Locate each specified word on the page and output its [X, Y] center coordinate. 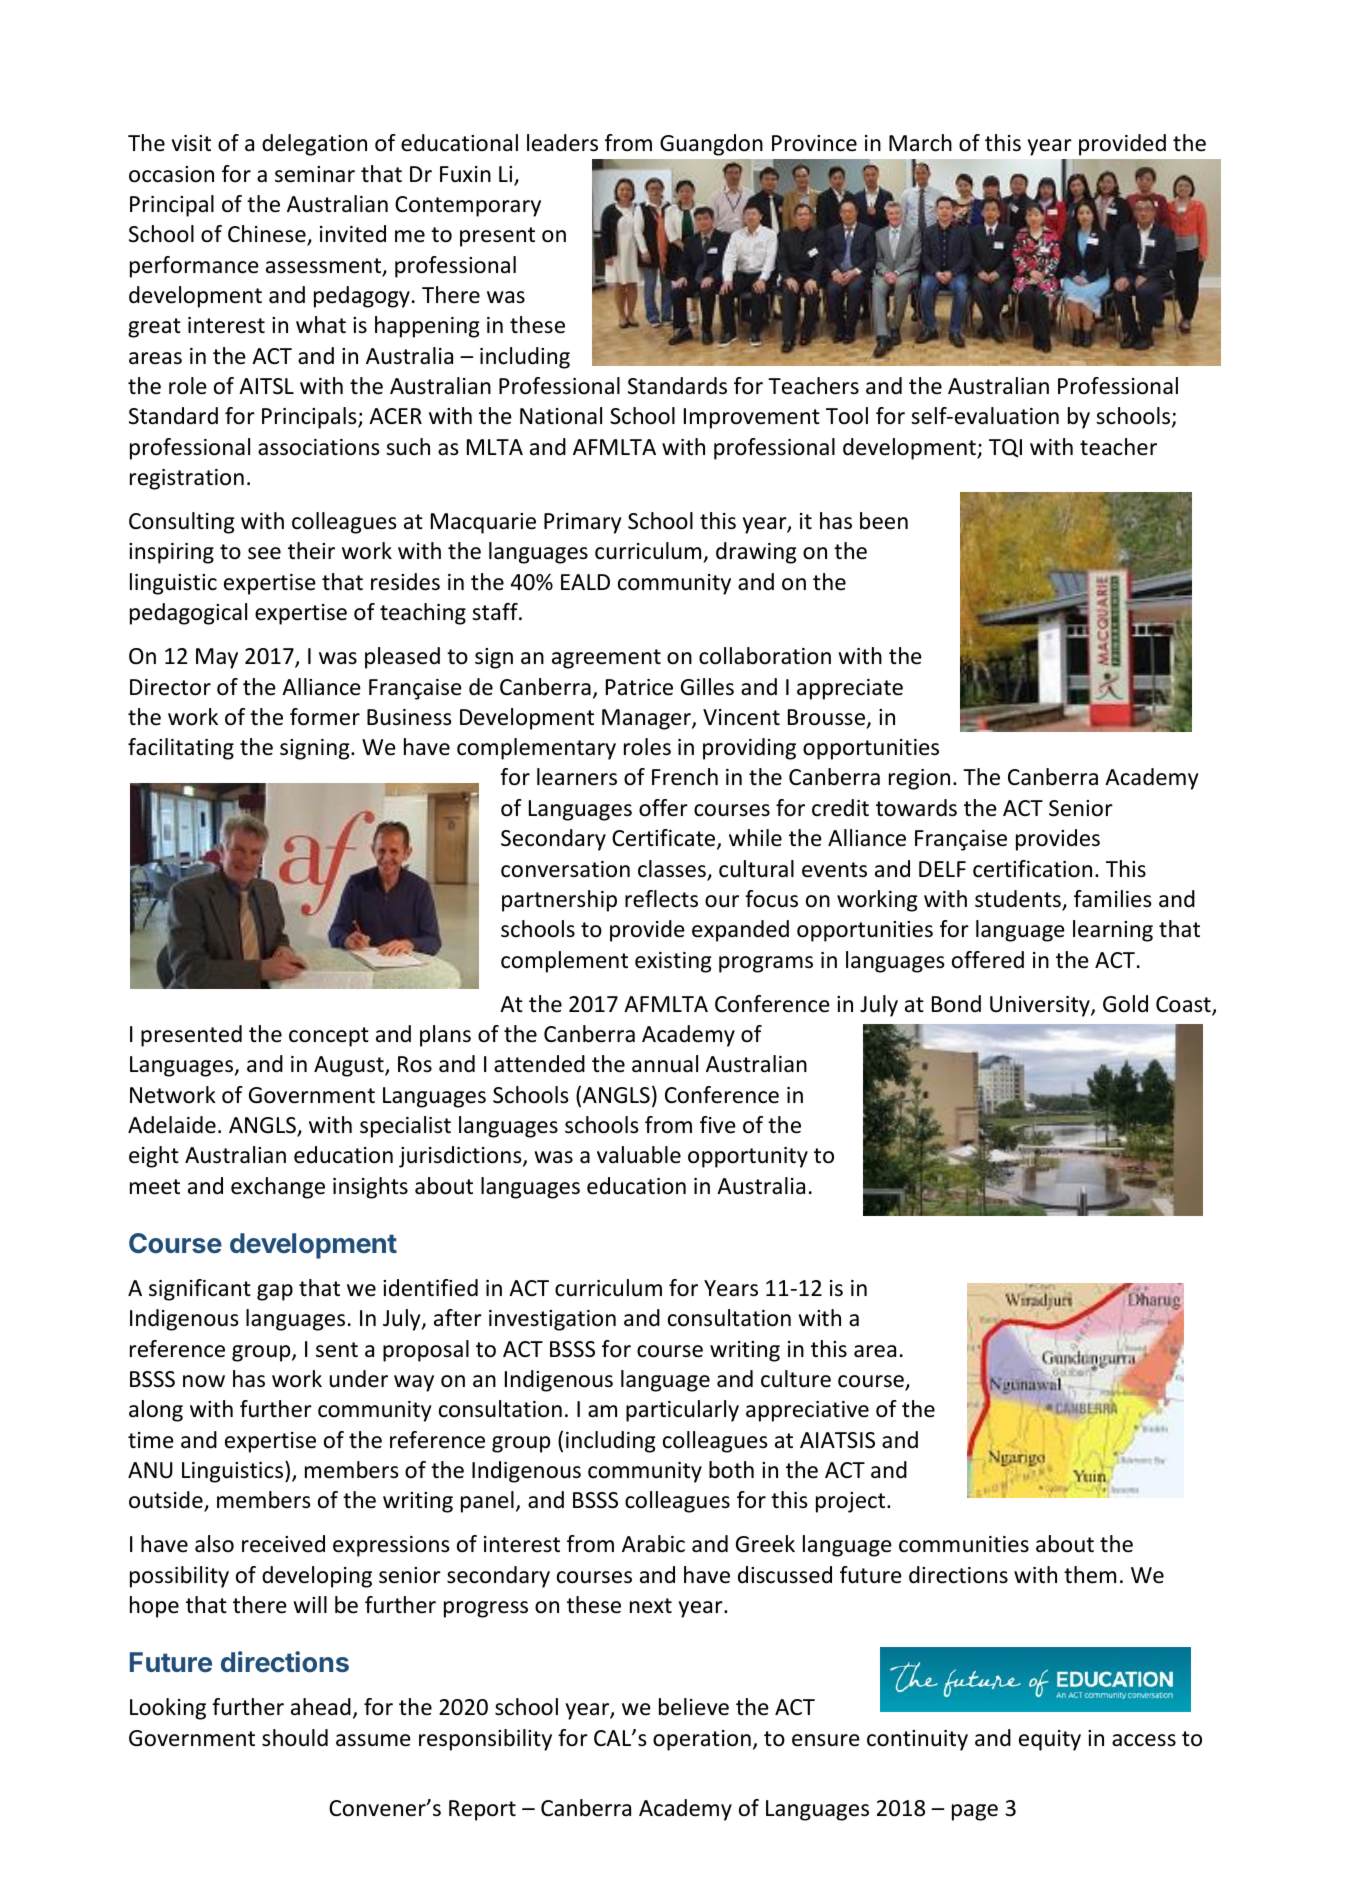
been [884, 521]
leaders [562, 143]
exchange [278, 1188]
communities [964, 1544]
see [264, 553]
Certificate [665, 839]
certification [1032, 869]
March [920, 143]
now [204, 1381]
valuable [639, 1155]
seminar [315, 174]
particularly [682, 1411]
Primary [582, 523]
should [295, 1738]
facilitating [181, 749]
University [1041, 1006]
